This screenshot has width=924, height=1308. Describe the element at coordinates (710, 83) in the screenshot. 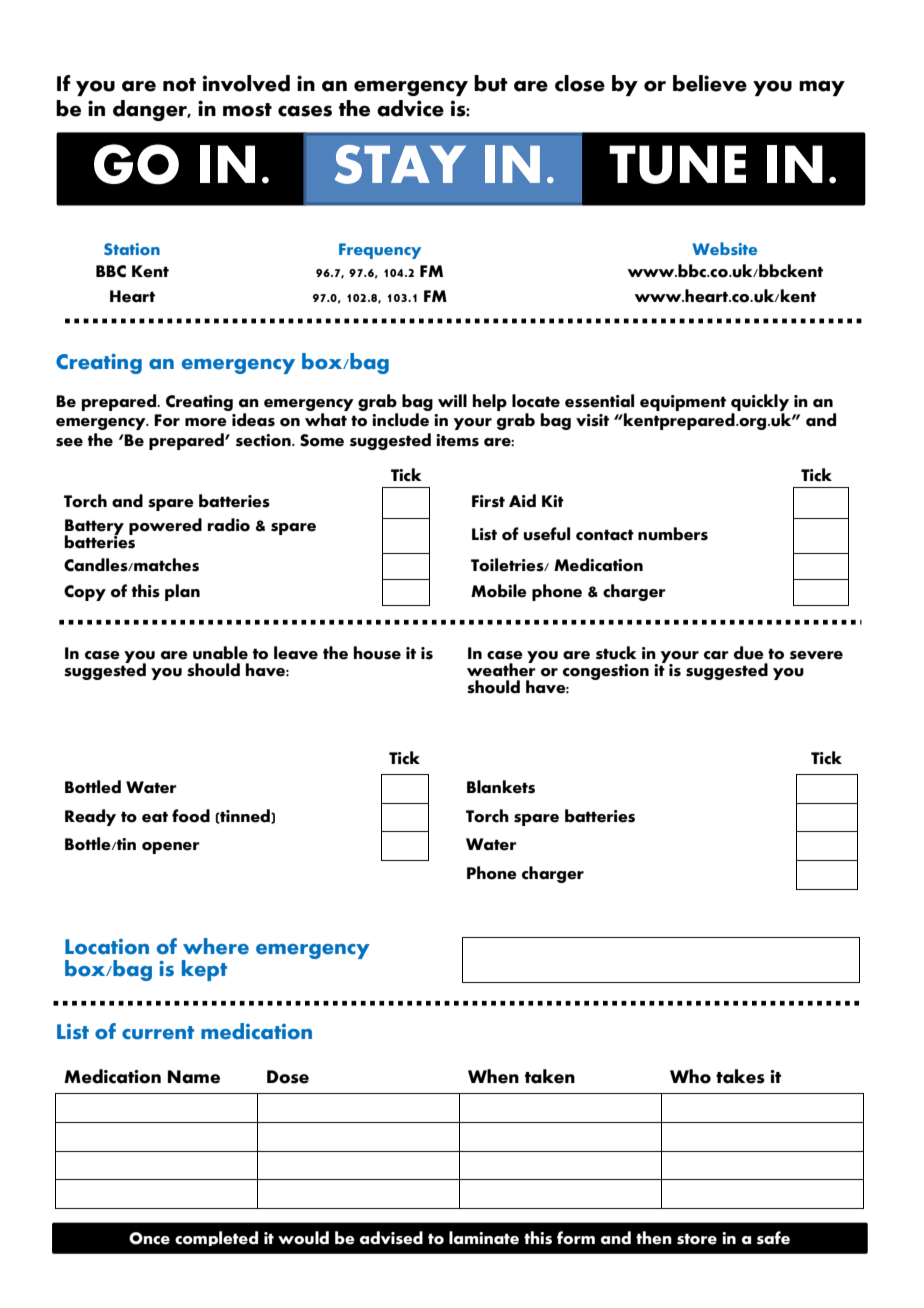

I see `believe` at that location.
